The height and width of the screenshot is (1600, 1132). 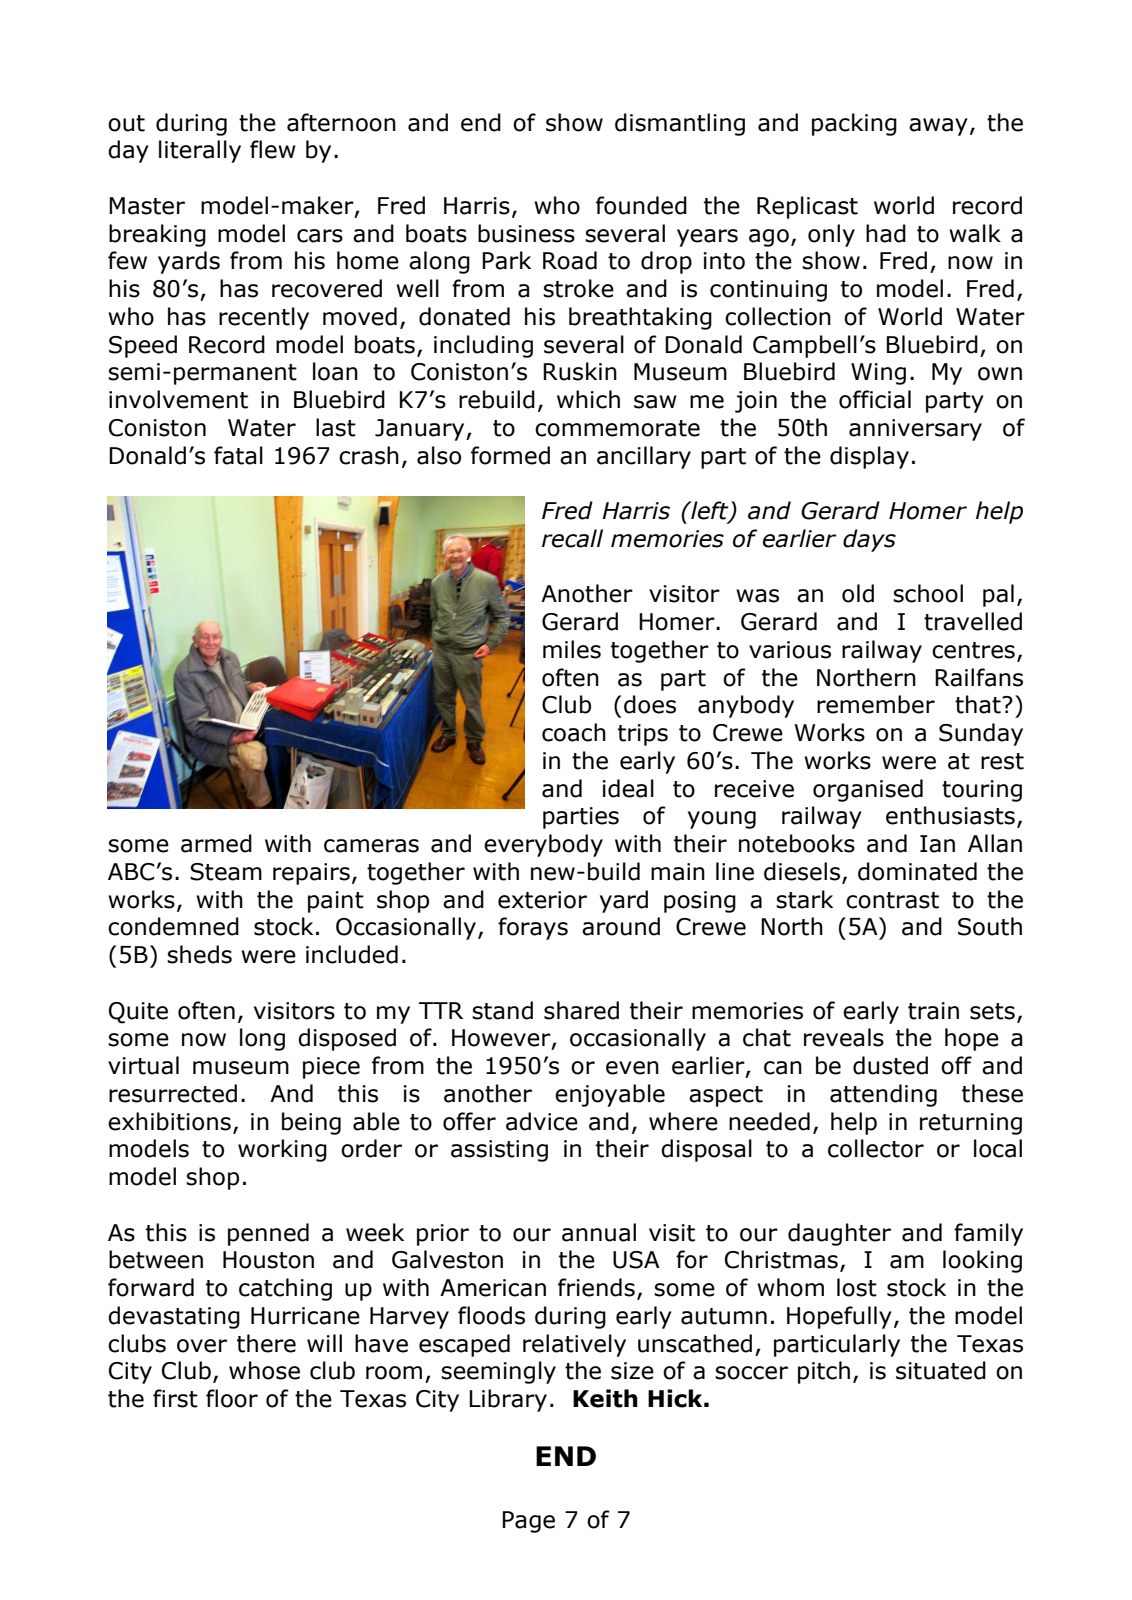 What do you see at coordinates (581, 1010) in the screenshot?
I see `shared` at bounding box center [581, 1010].
